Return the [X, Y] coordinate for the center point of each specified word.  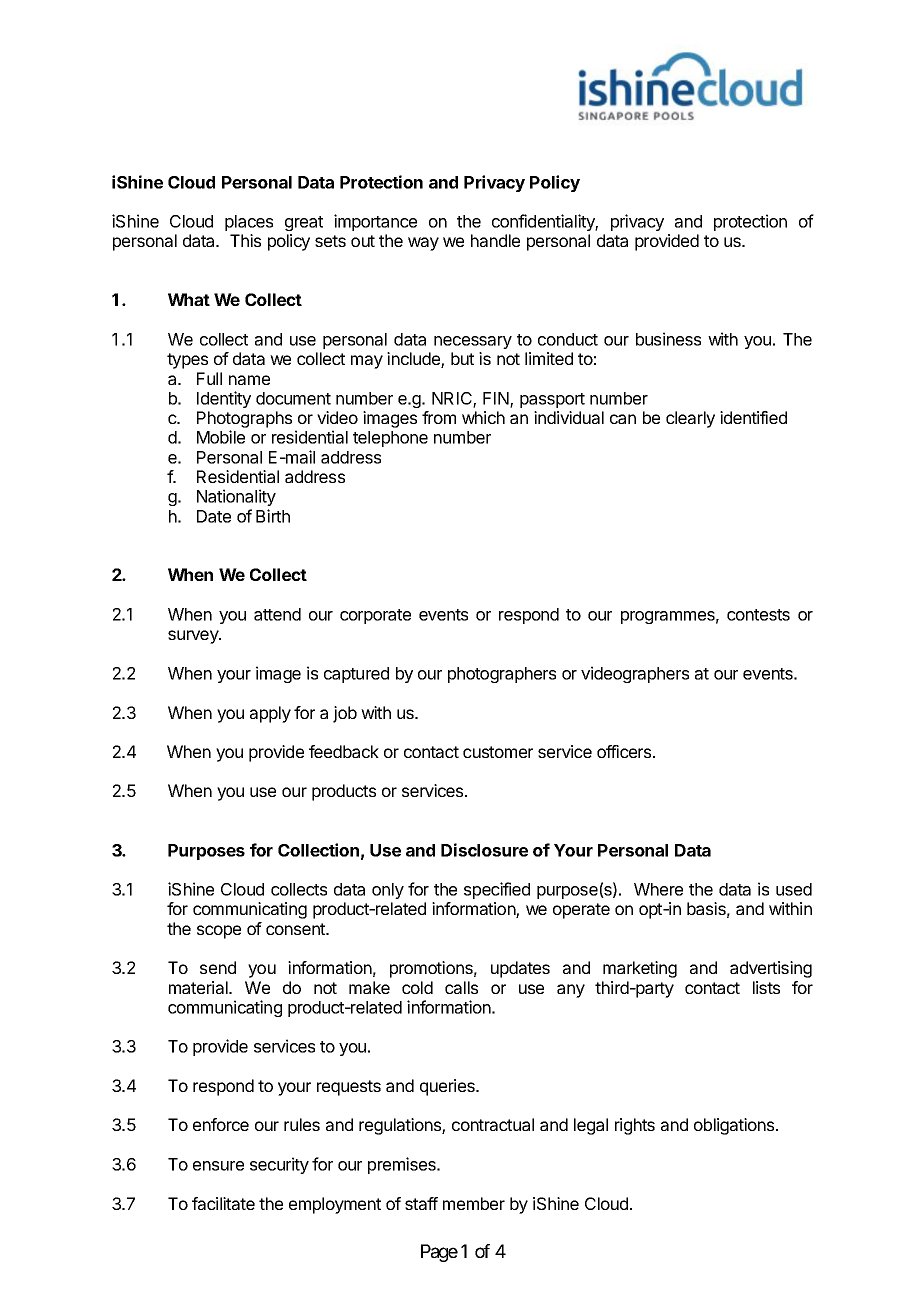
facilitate [223, 1203]
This [245, 240]
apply [270, 714]
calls [461, 987]
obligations [735, 1126]
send [218, 967]
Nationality [236, 497]
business [668, 339]
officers [625, 751]
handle [495, 240]
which [483, 417]
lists [766, 987]
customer [498, 752]
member [474, 1203]
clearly [690, 419]
